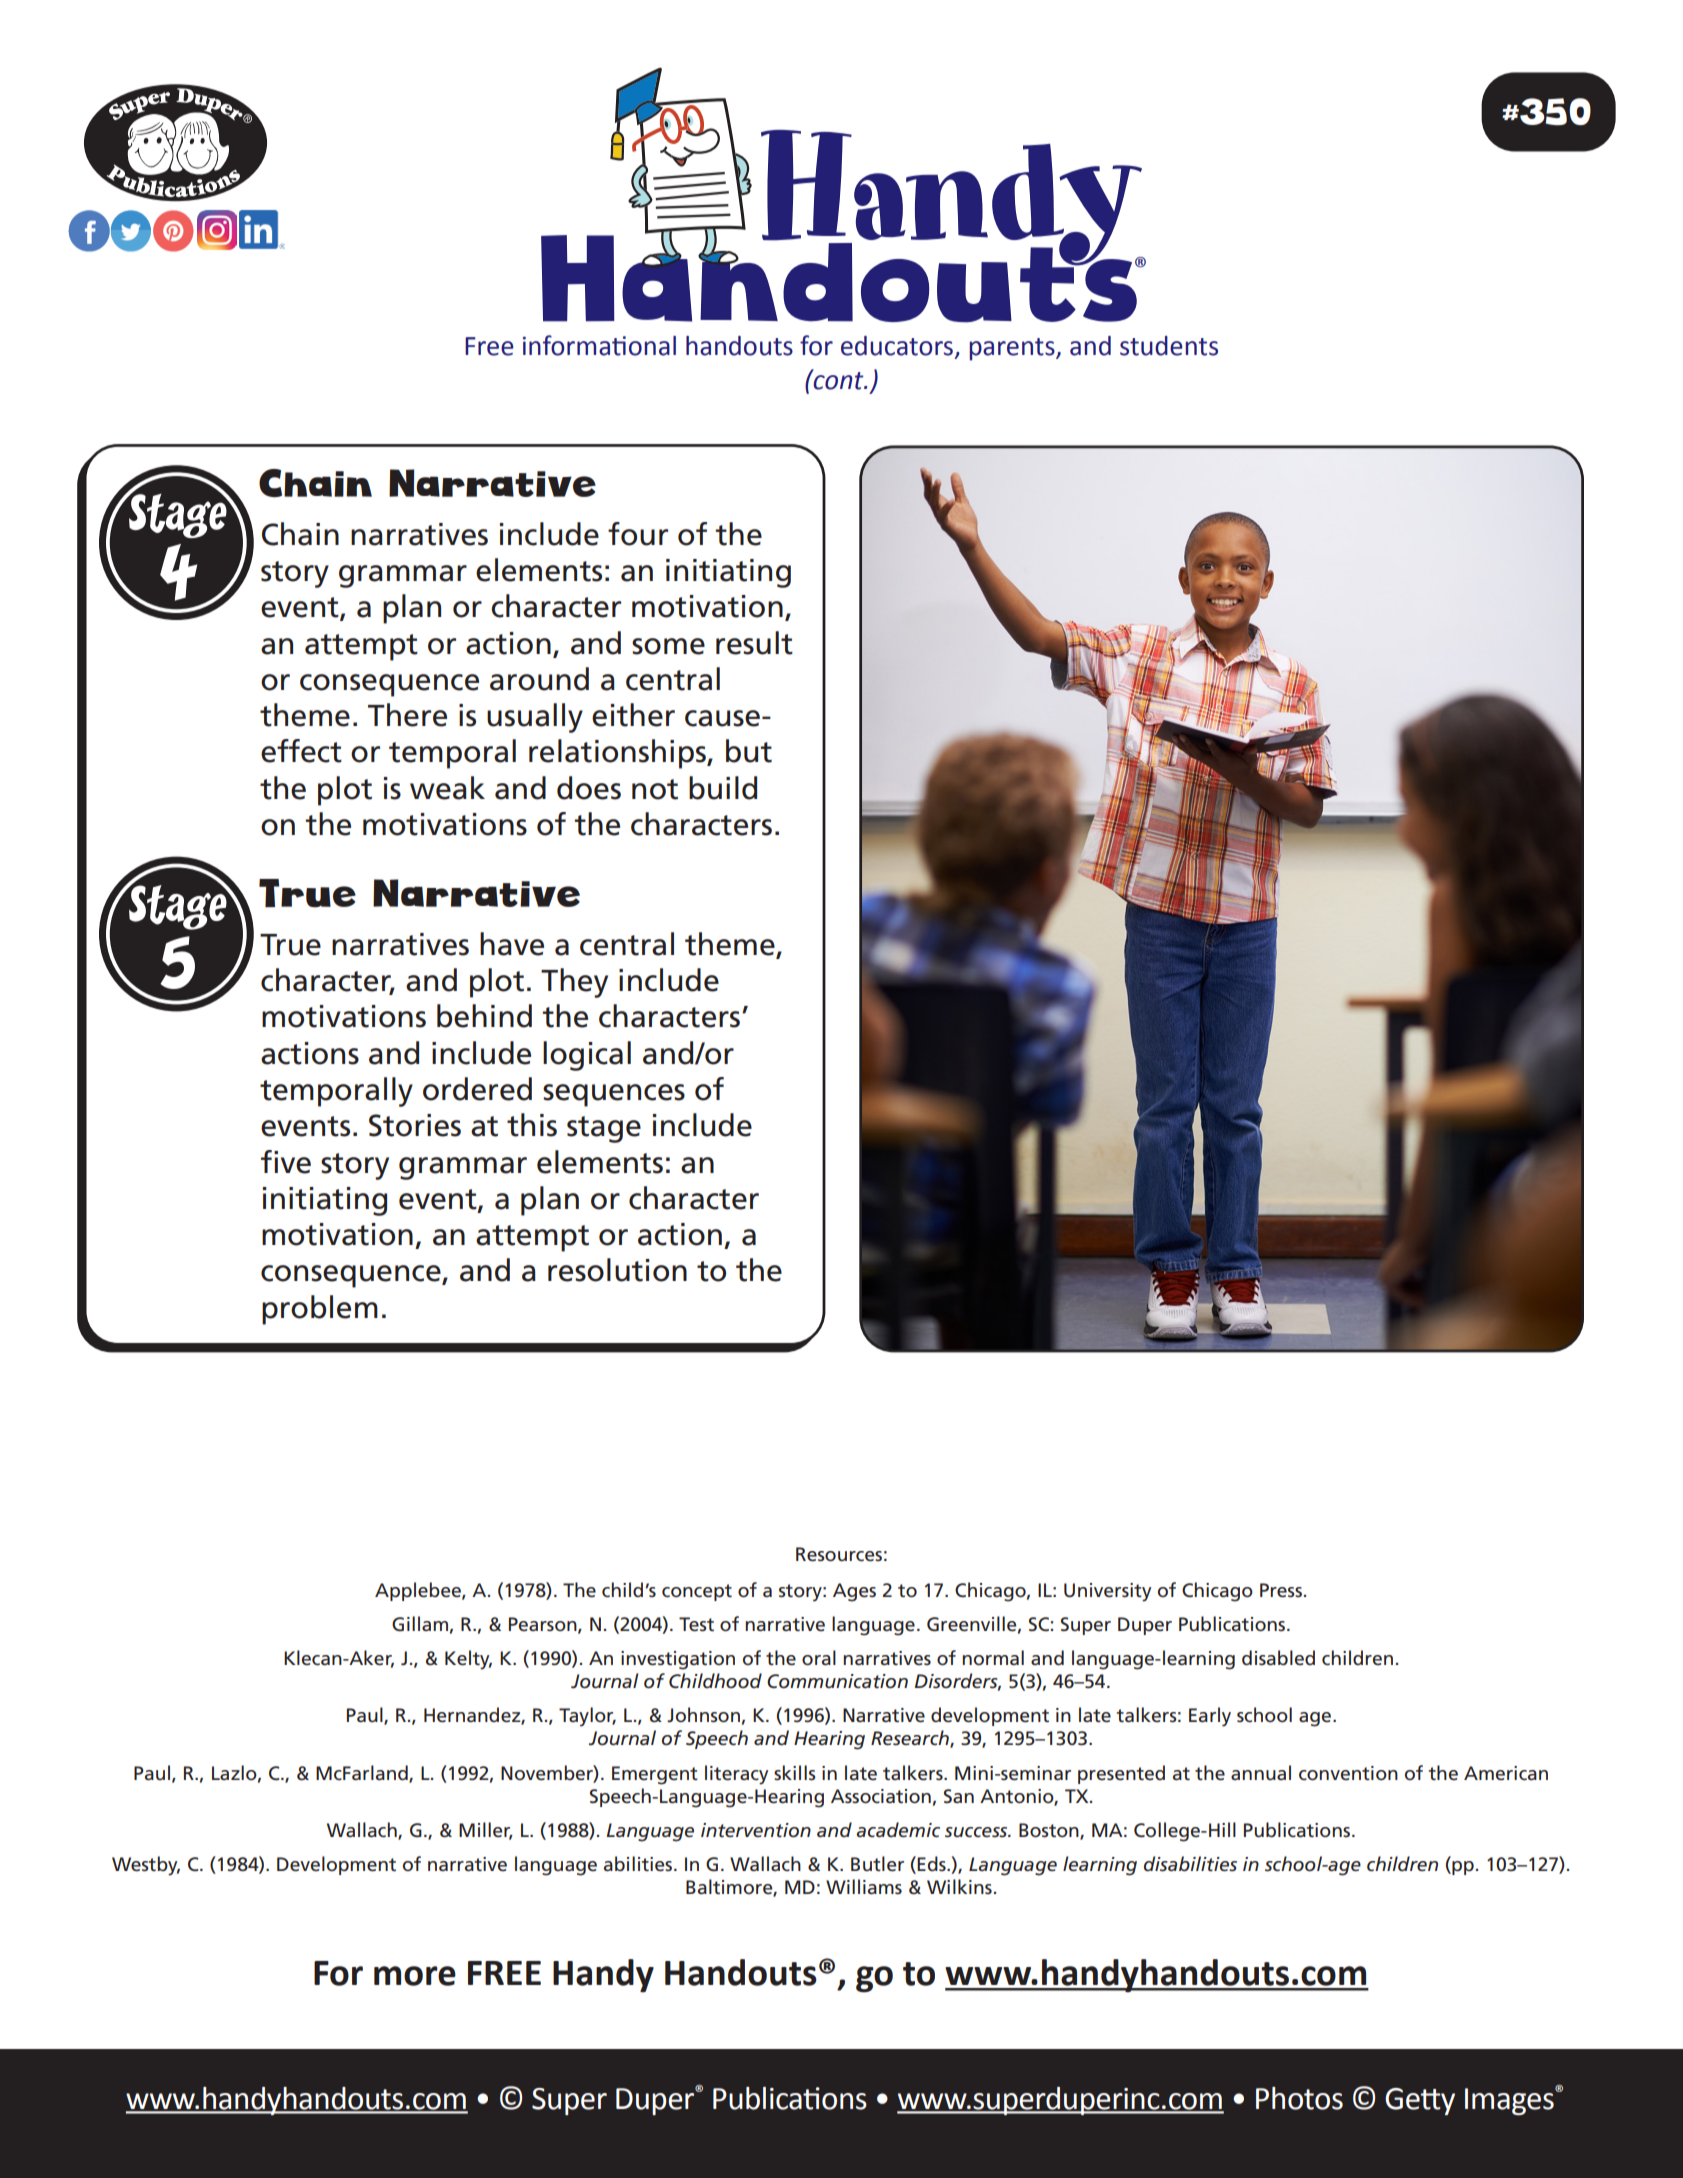  Describe the element at coordinates (754, 643) in the screenshot. I see `result` at that location.
